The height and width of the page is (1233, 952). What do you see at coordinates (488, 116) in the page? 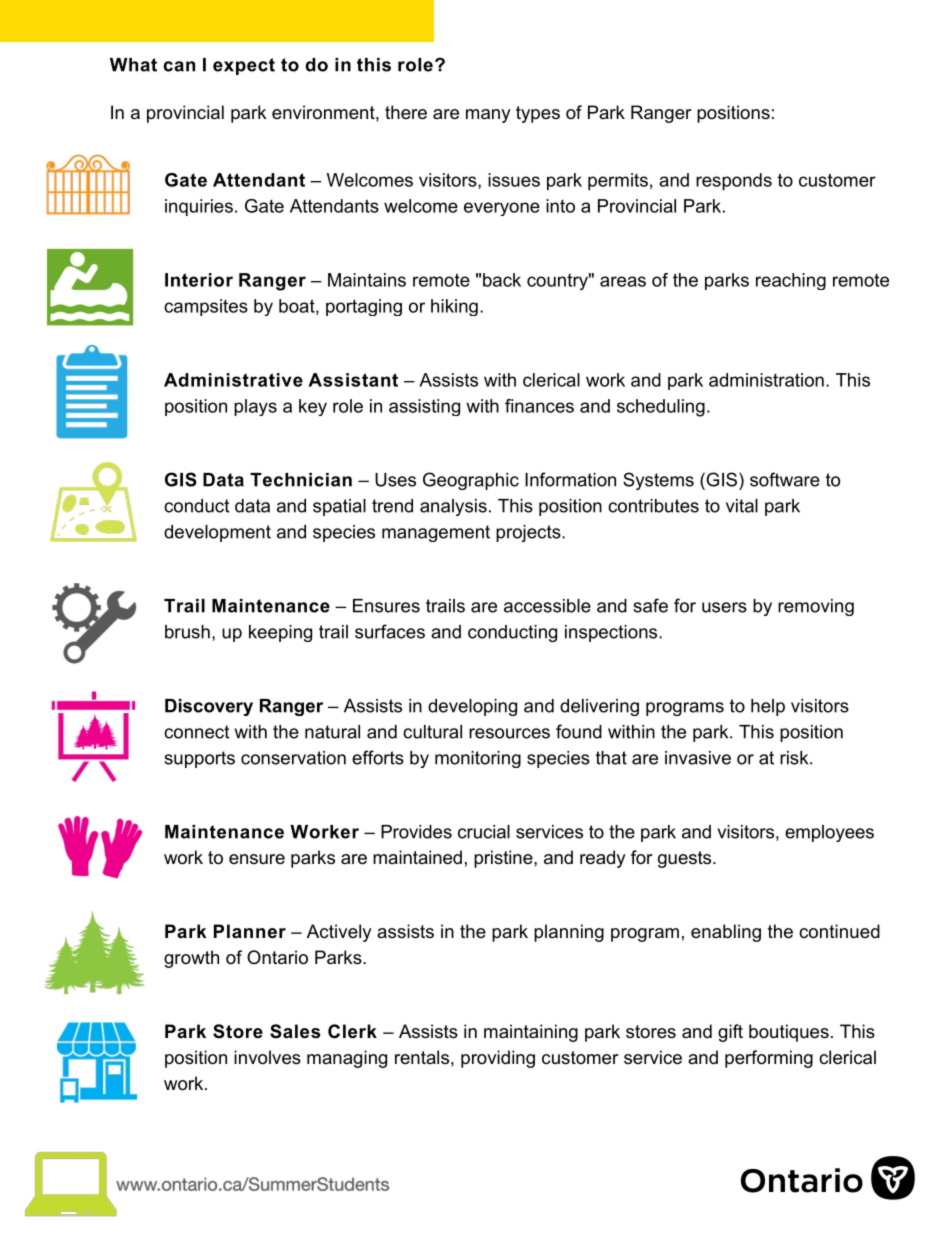
I see `many` at bounding box center [488, 116].
